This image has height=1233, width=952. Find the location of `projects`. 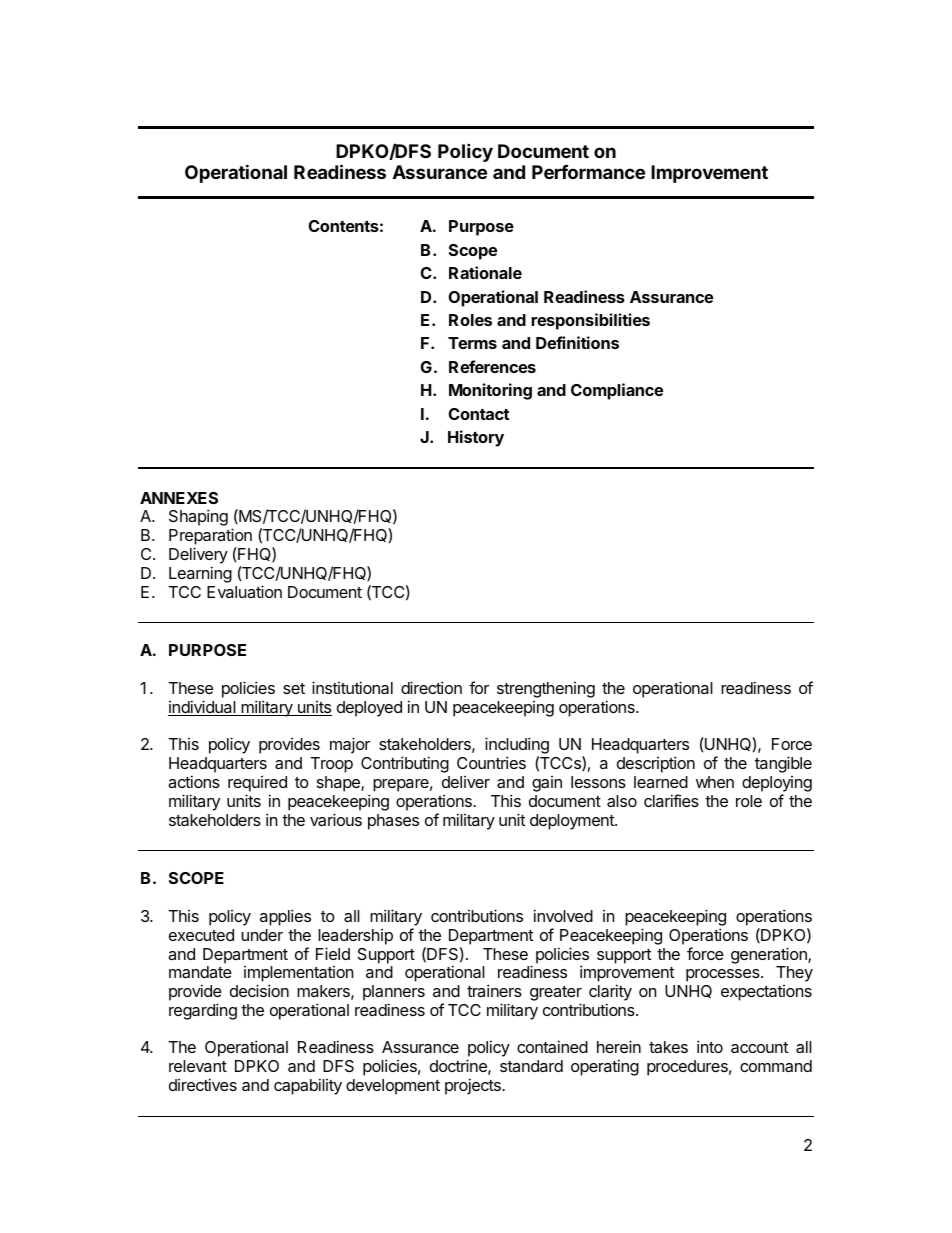

projects is located at coordinates (474, 1086).
